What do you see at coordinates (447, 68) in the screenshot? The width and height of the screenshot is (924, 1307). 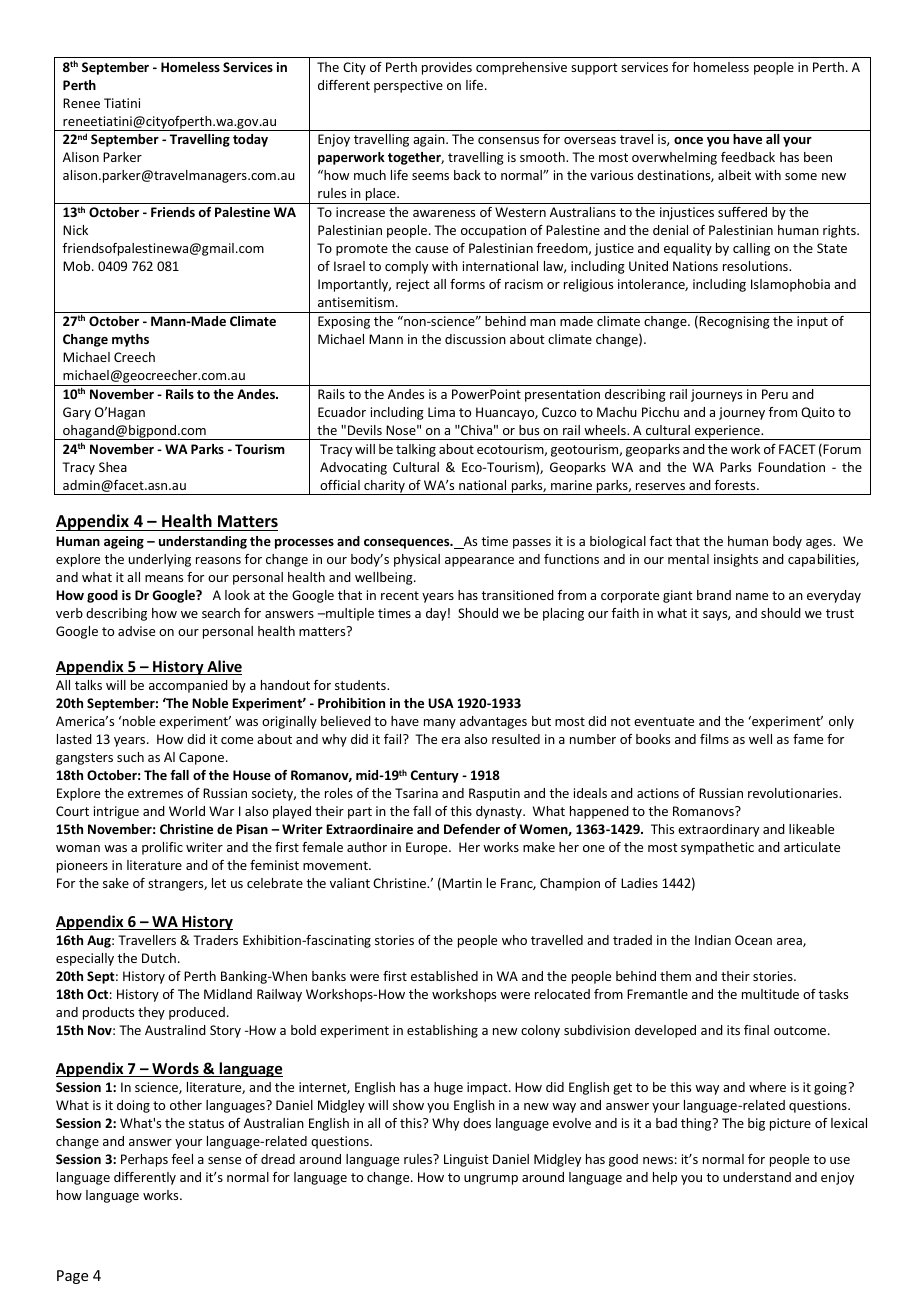 I see `provides` at bounding box center [447, 68].
